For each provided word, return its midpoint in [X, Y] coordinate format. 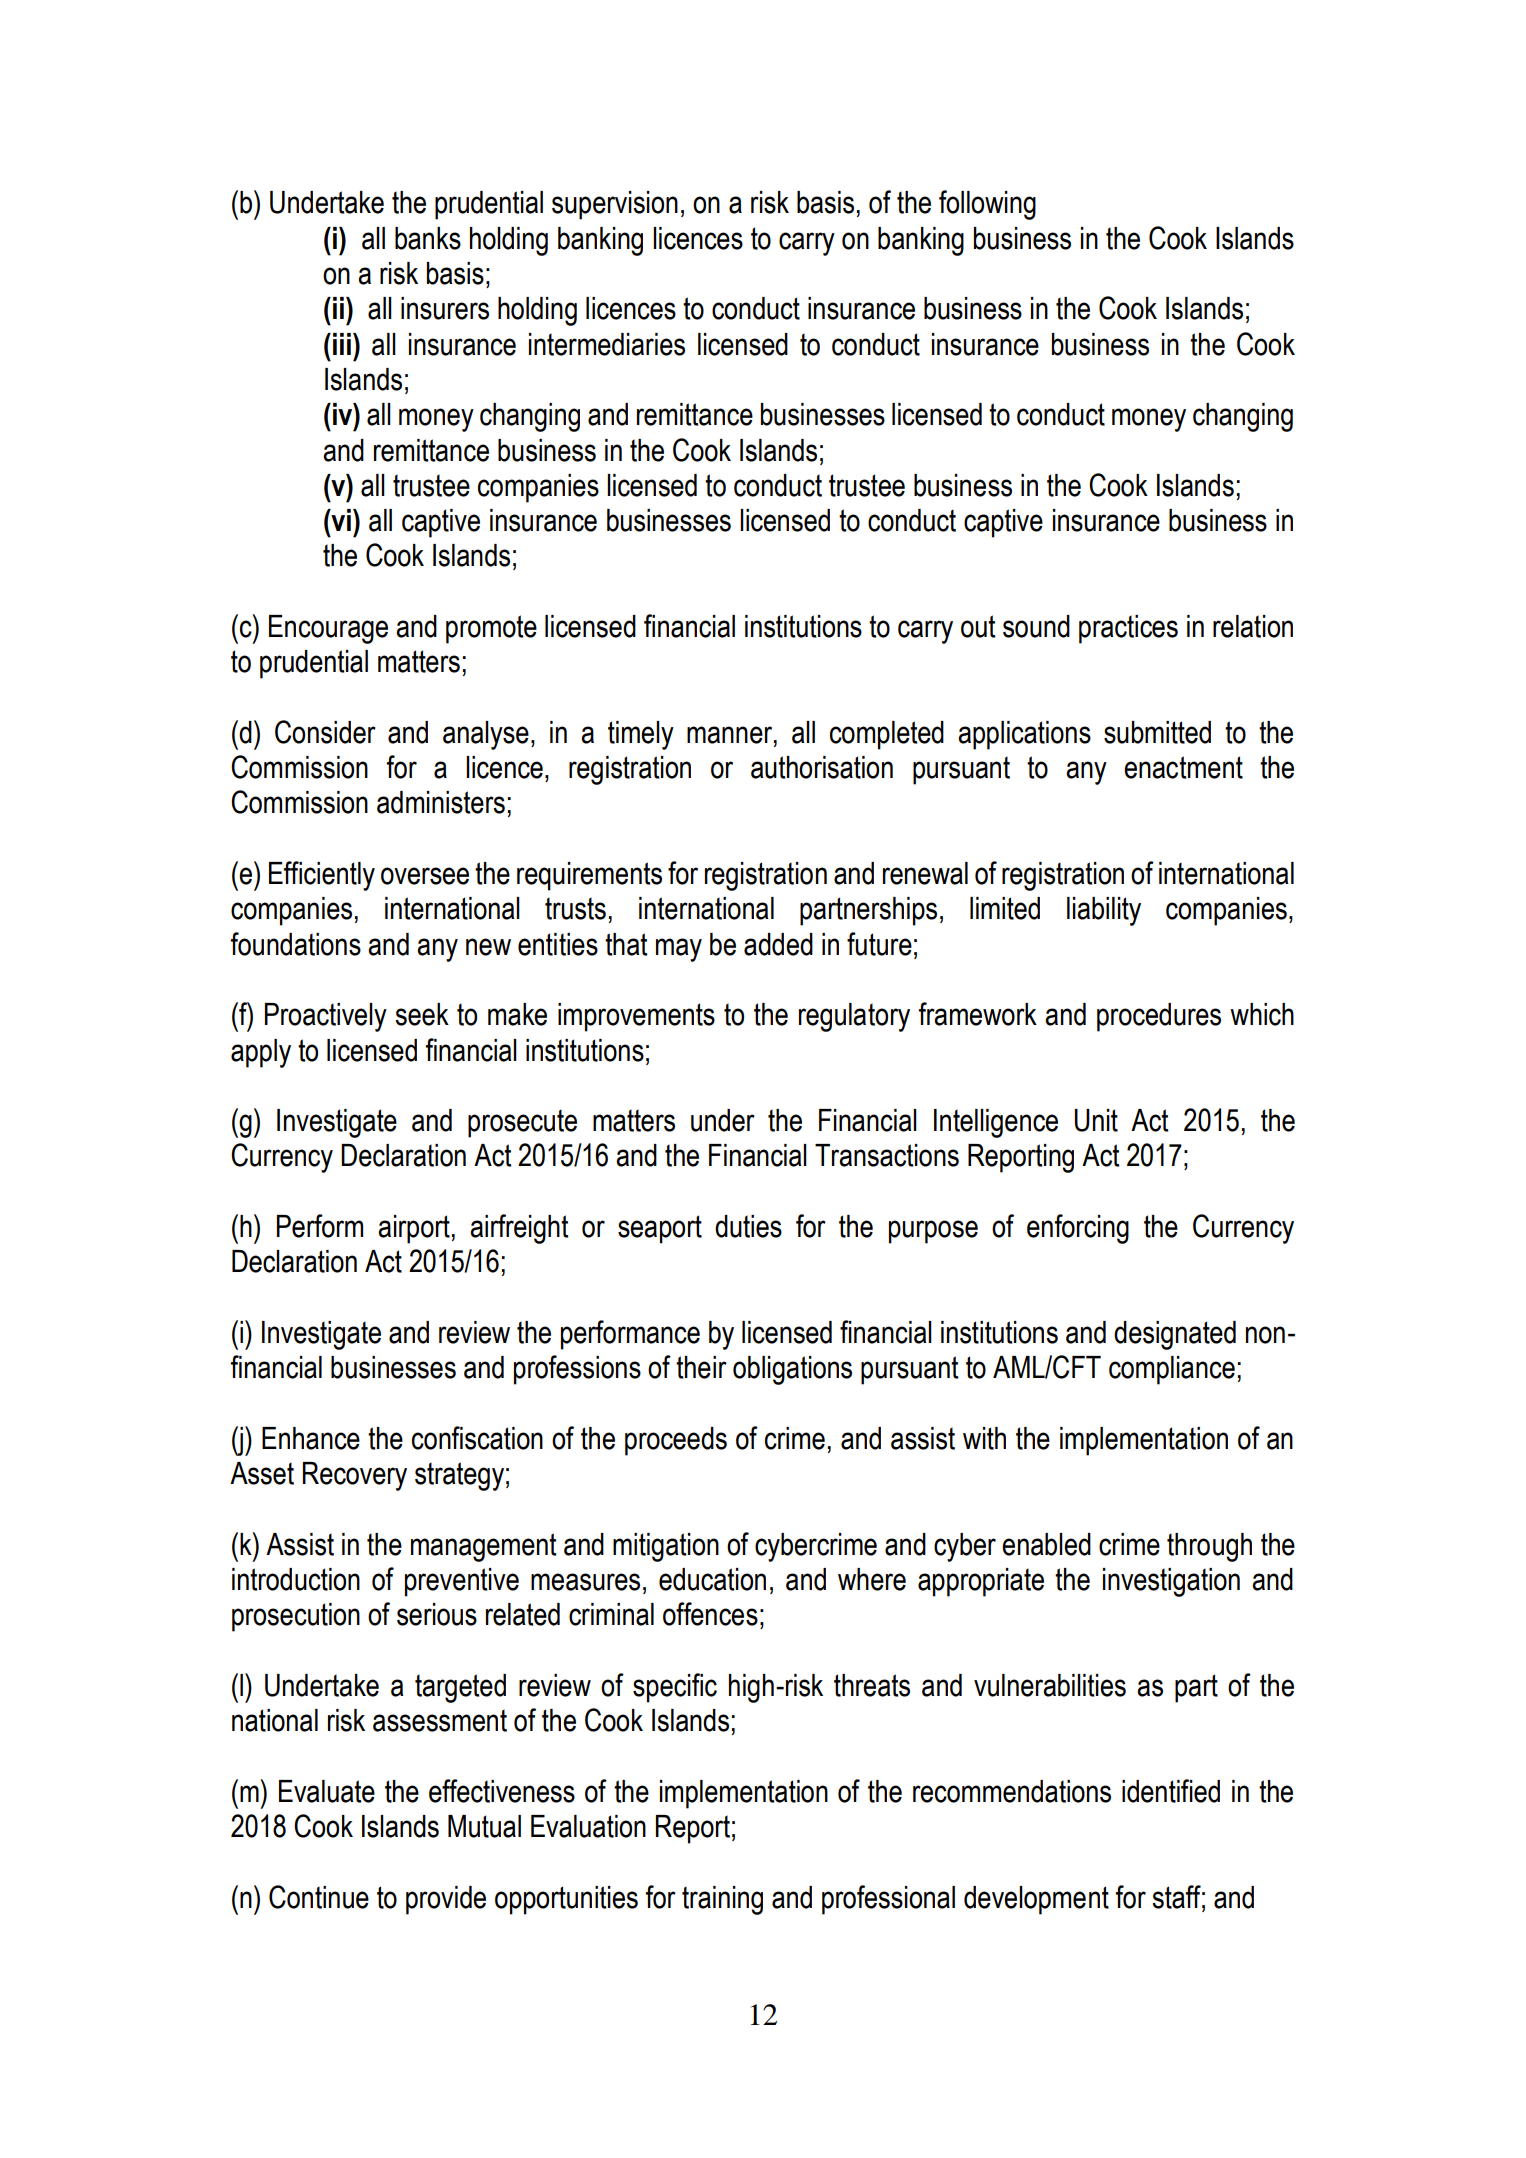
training [722, 1900]
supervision [615, 205]
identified [1171, 1791]
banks [428, 238]
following [987, 205]
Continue [319, 1897]
